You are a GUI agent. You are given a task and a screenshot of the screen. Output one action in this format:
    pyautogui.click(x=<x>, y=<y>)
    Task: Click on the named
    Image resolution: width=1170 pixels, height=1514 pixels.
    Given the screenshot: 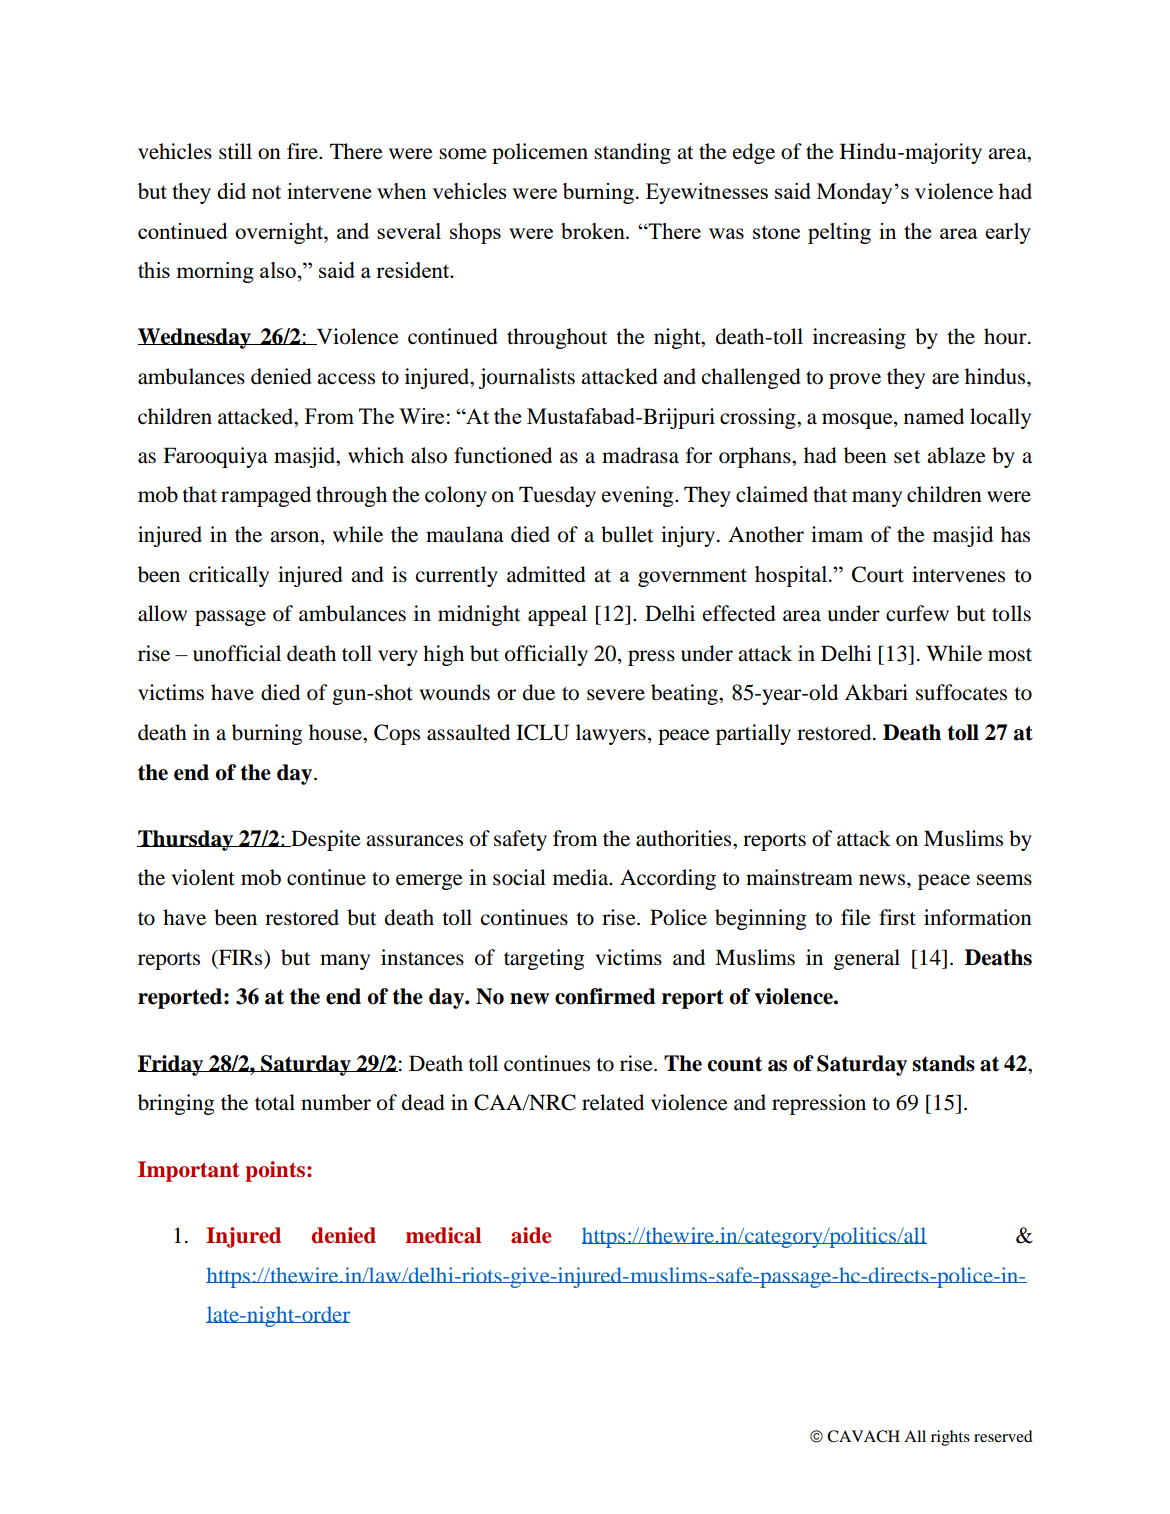 What is the action you would take?
    pyautogui.click(x=934, y=416)
